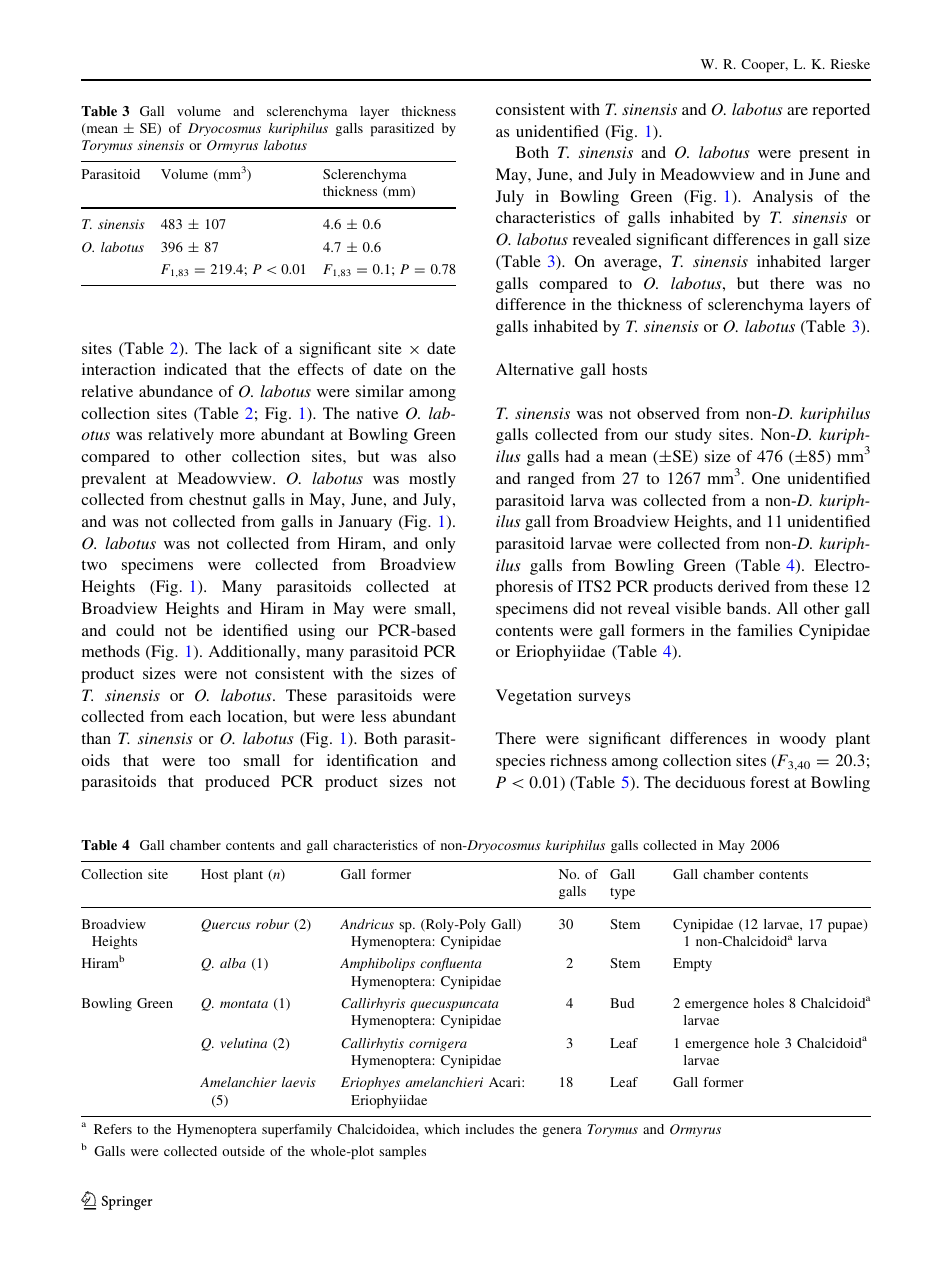 This page has width=952, height=1284. Describe the element at coordinates (534, 697) in the page. I see `Vegetation` at that location.
